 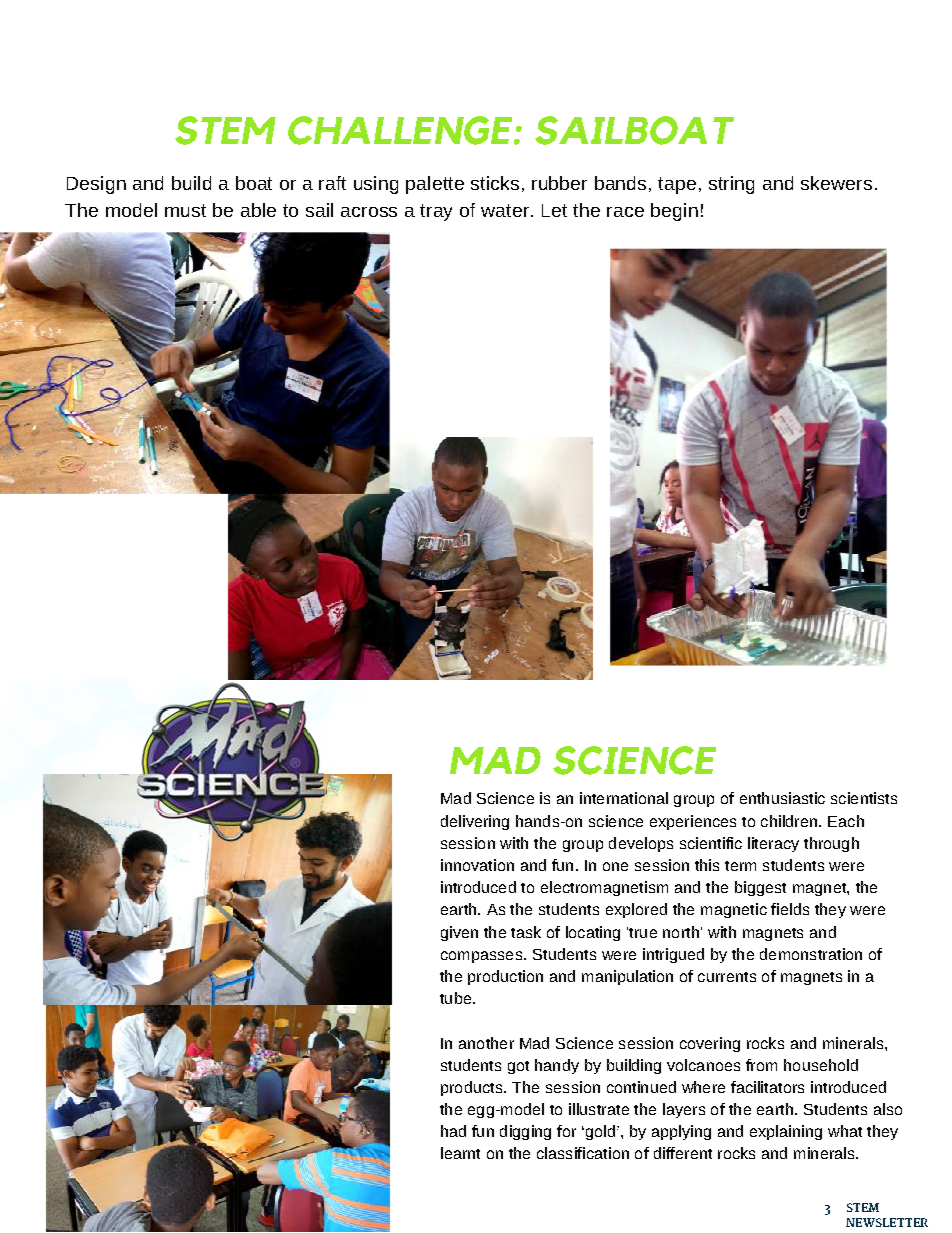 What do you see at coordinates (475, 822) in the screenshot?
I see `delivering` at bounding box center [475, 822].
